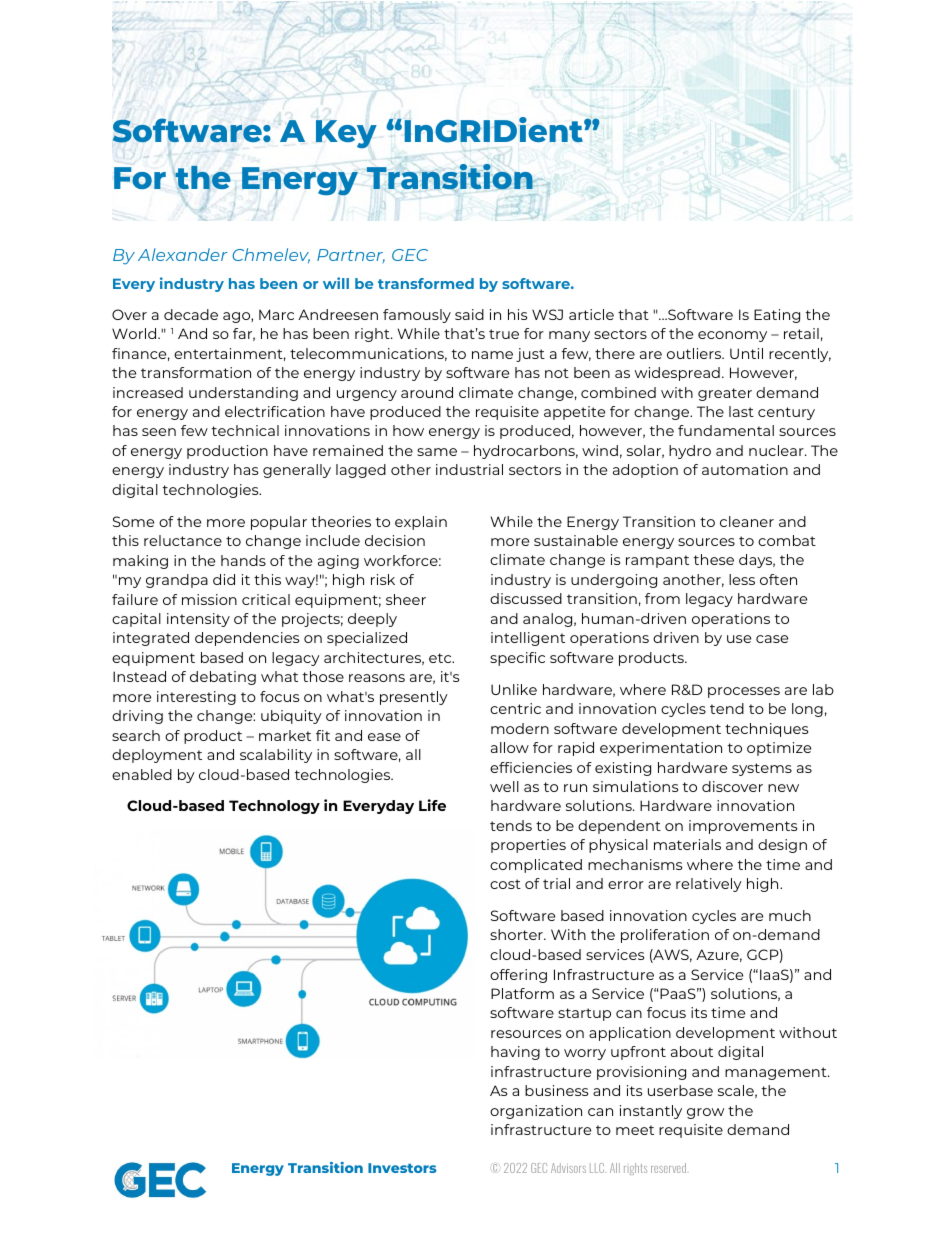 The height and width of the screenshot is (1233, 952). I want to click on organization, so click(536, 1112).
